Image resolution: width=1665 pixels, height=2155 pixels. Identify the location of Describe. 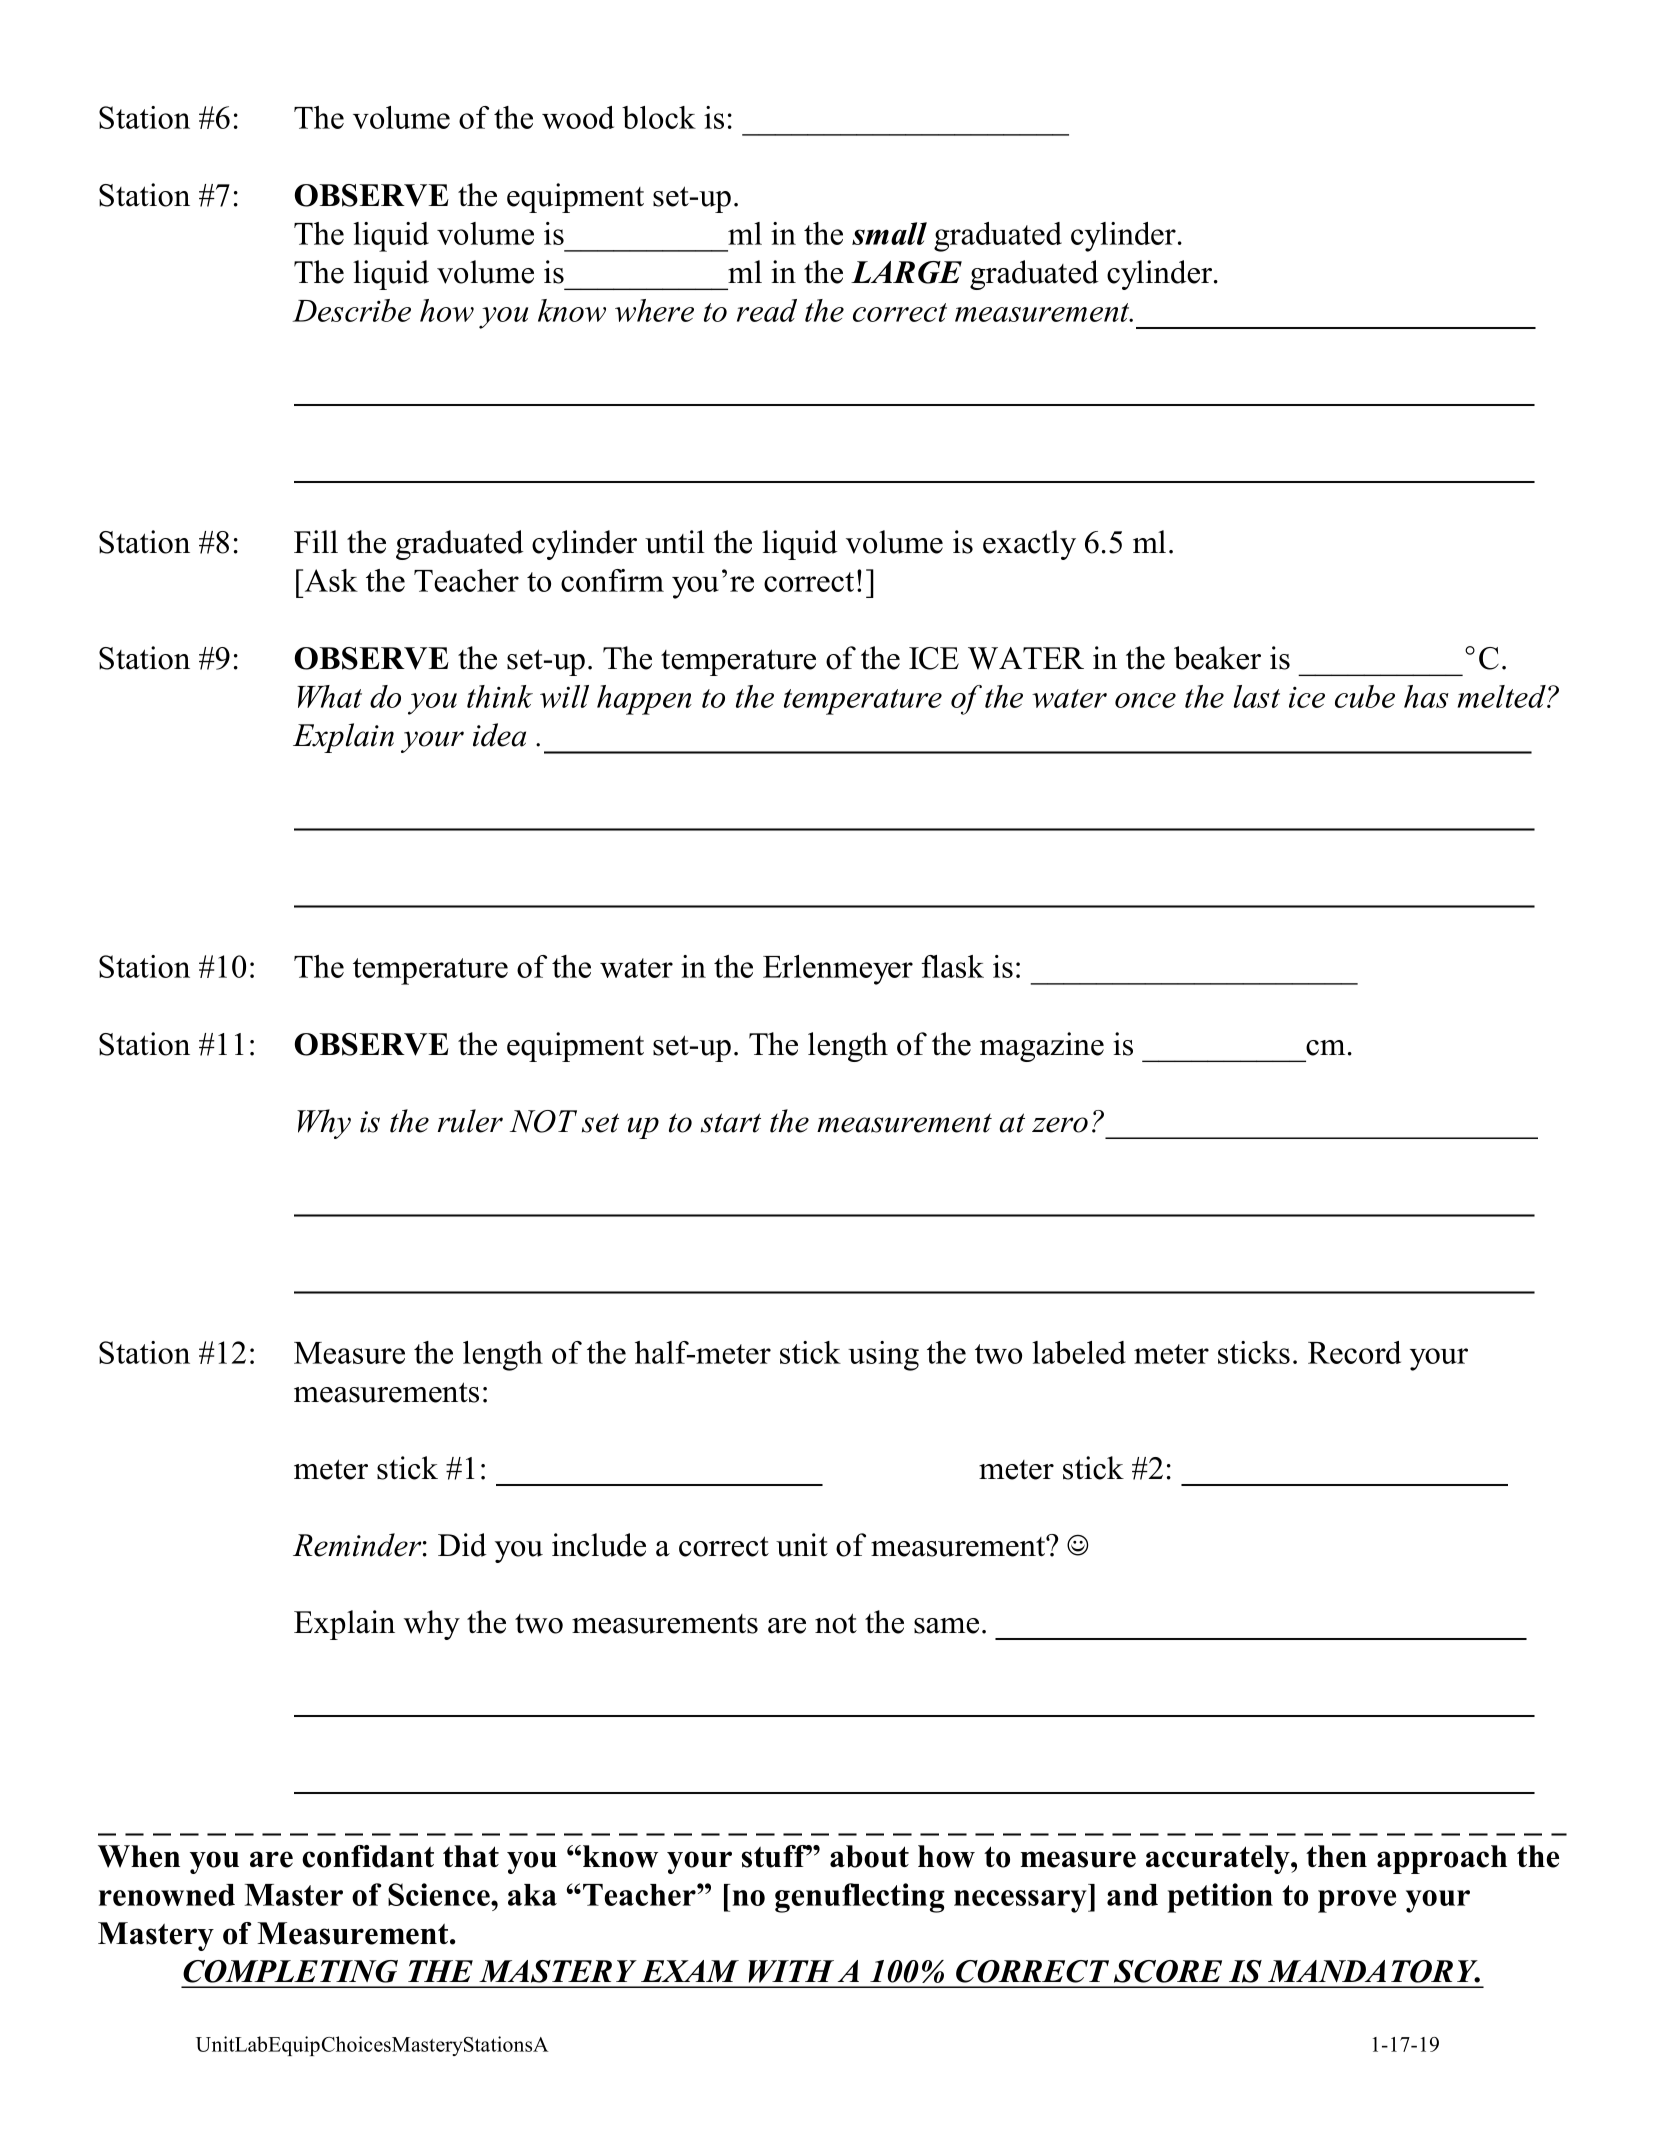
(351, 310).
